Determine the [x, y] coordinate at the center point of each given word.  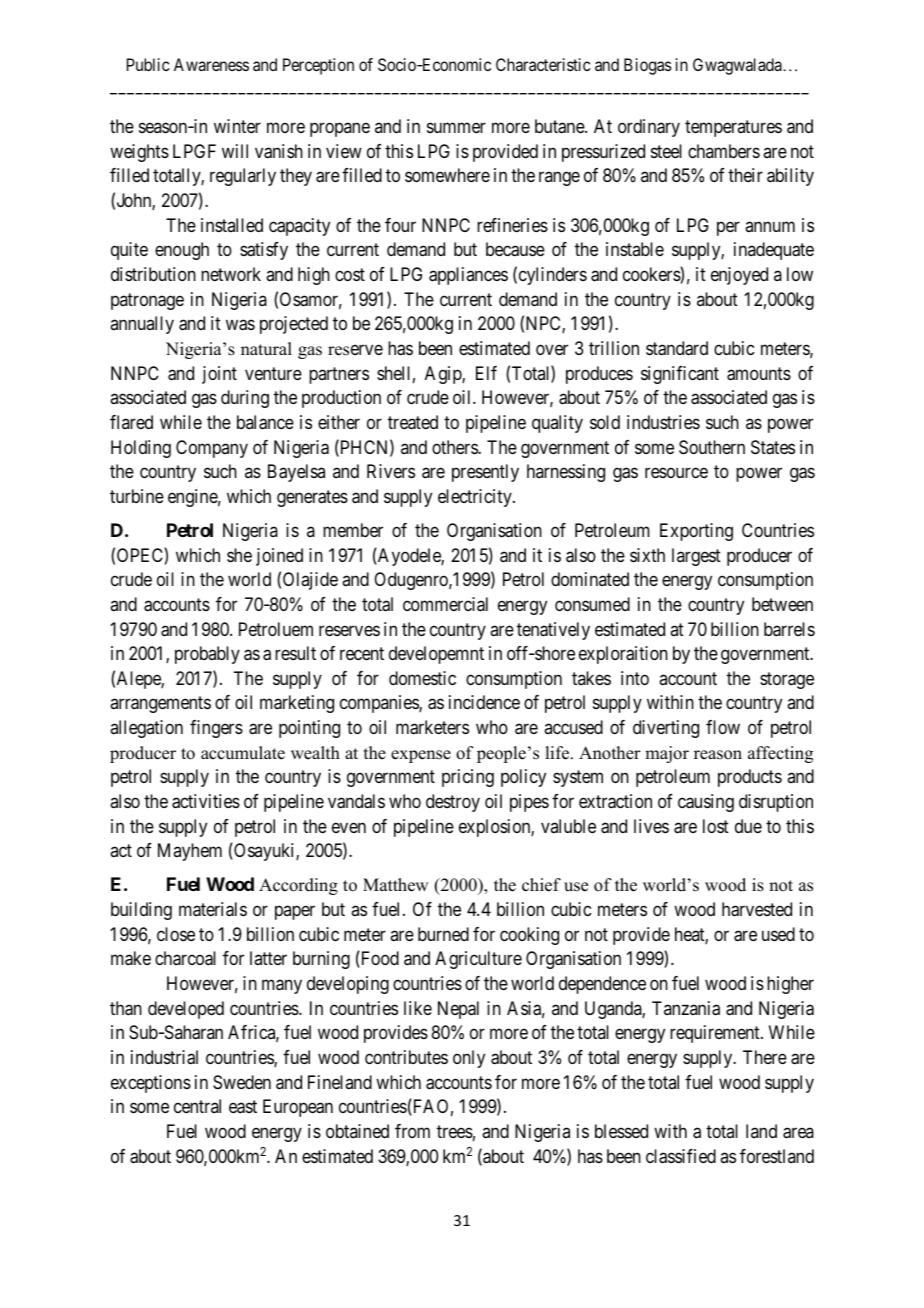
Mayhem [190, 852]
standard [677, 348]
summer [456, 128]
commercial [445, 604]
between [782, 604]
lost [716, 826]
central [197, 1106]
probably [207, 655]
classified [681, 1156]
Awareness [211, 64]
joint [219, 375]
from [412, 1131]
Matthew [395, 885]
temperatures [733, 128]
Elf [486, 373]
